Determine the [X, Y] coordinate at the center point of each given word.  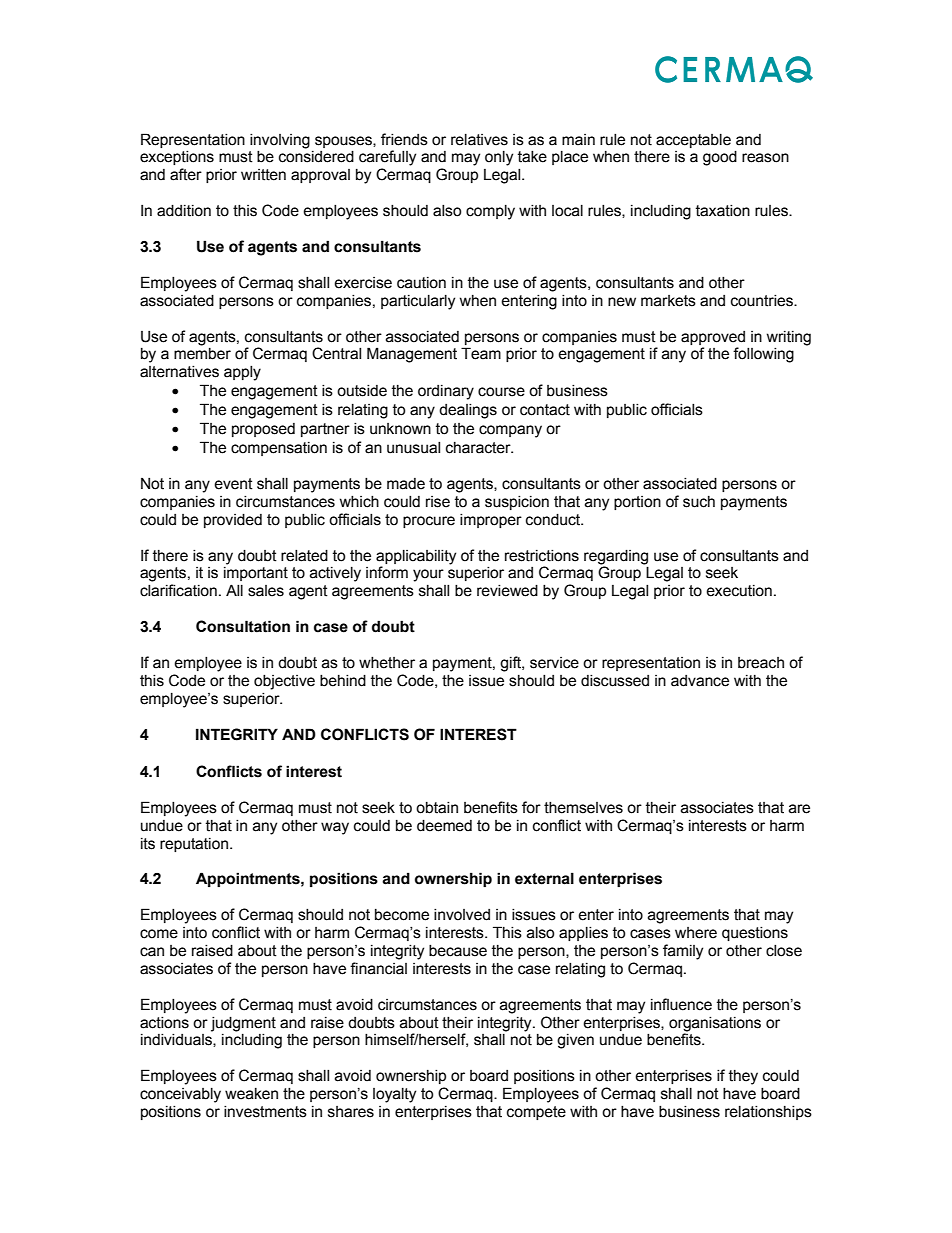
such [699, 502]
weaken [251, 1094]
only [499, 158]
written [263, 175]
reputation [194, 845]
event [233, 484]
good [720, 158]
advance [700, 681]
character [479, 448]
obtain [437, 808]
